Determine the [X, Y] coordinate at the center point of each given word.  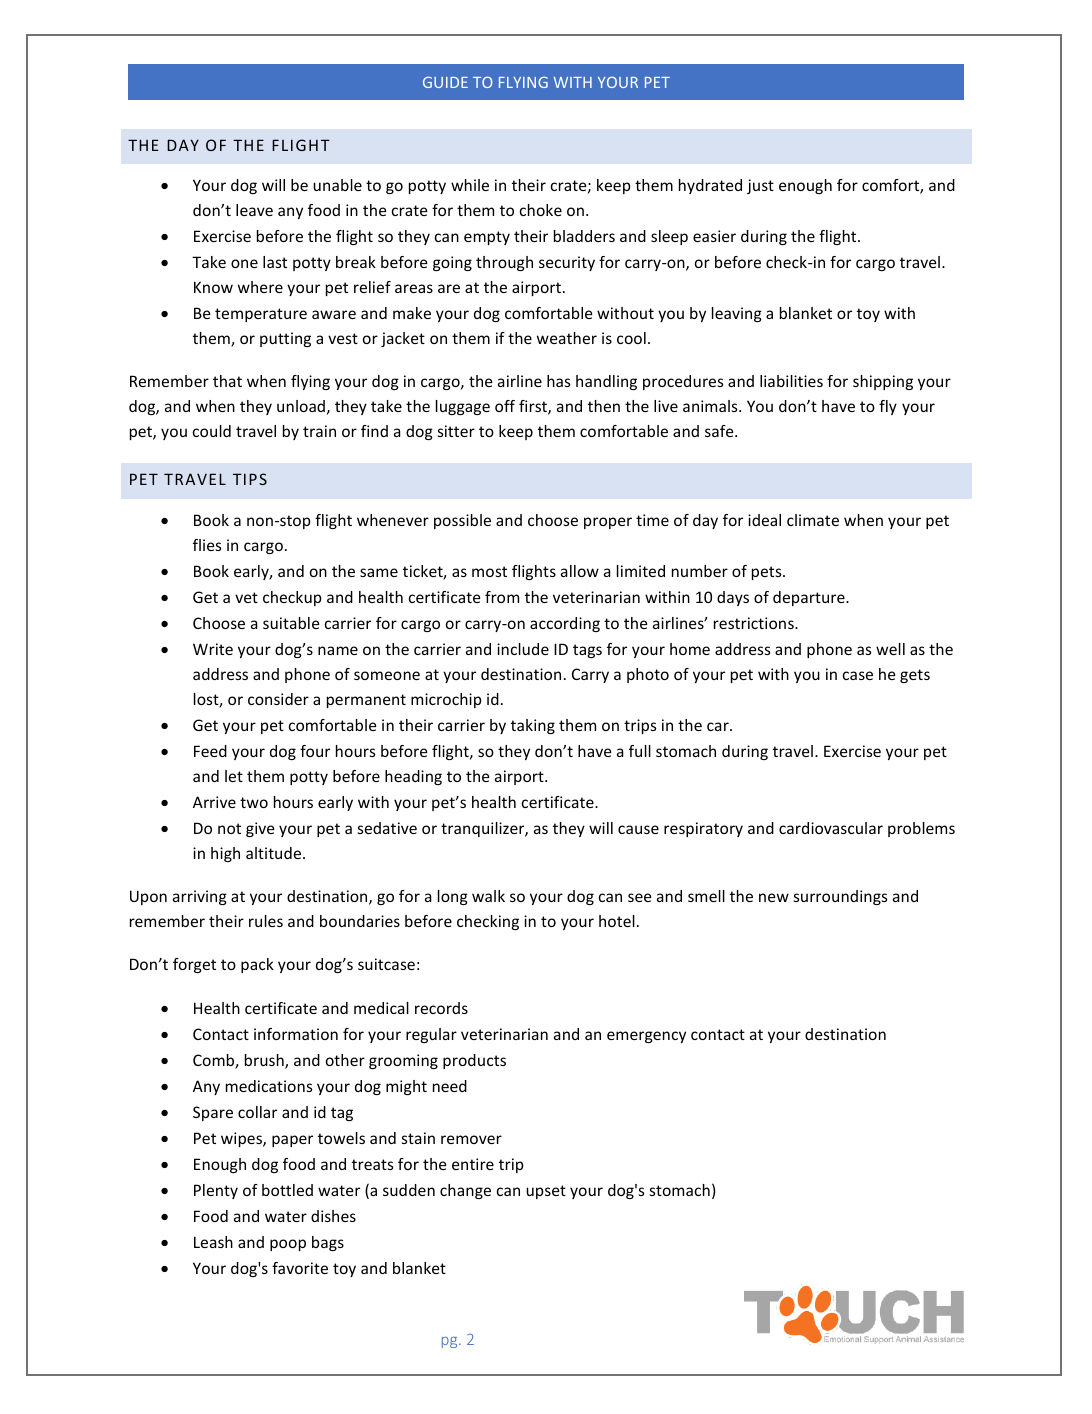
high [225, 854]
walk [488, 896]
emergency [646, 1037]
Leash [213, 1242]
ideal [764, 520]
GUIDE [445, 82]
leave [254, 210]
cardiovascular [831, 828]
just [760, 186]
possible [462, 521]
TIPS [250, 479]
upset [546, 1192]
